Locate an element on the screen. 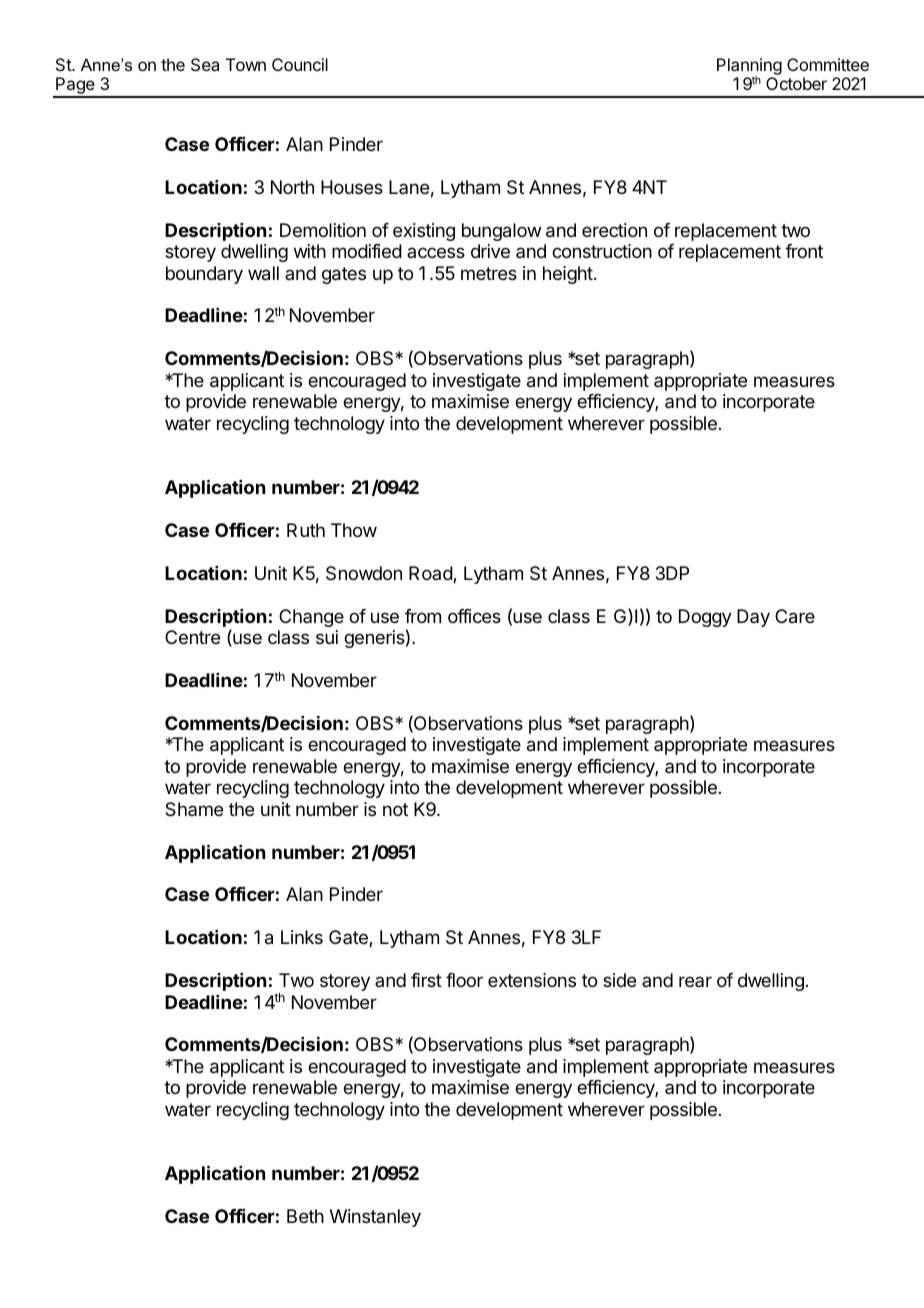 This screenshot has width=924, height=1308. Beth is located at coordinates (305, 1216).
